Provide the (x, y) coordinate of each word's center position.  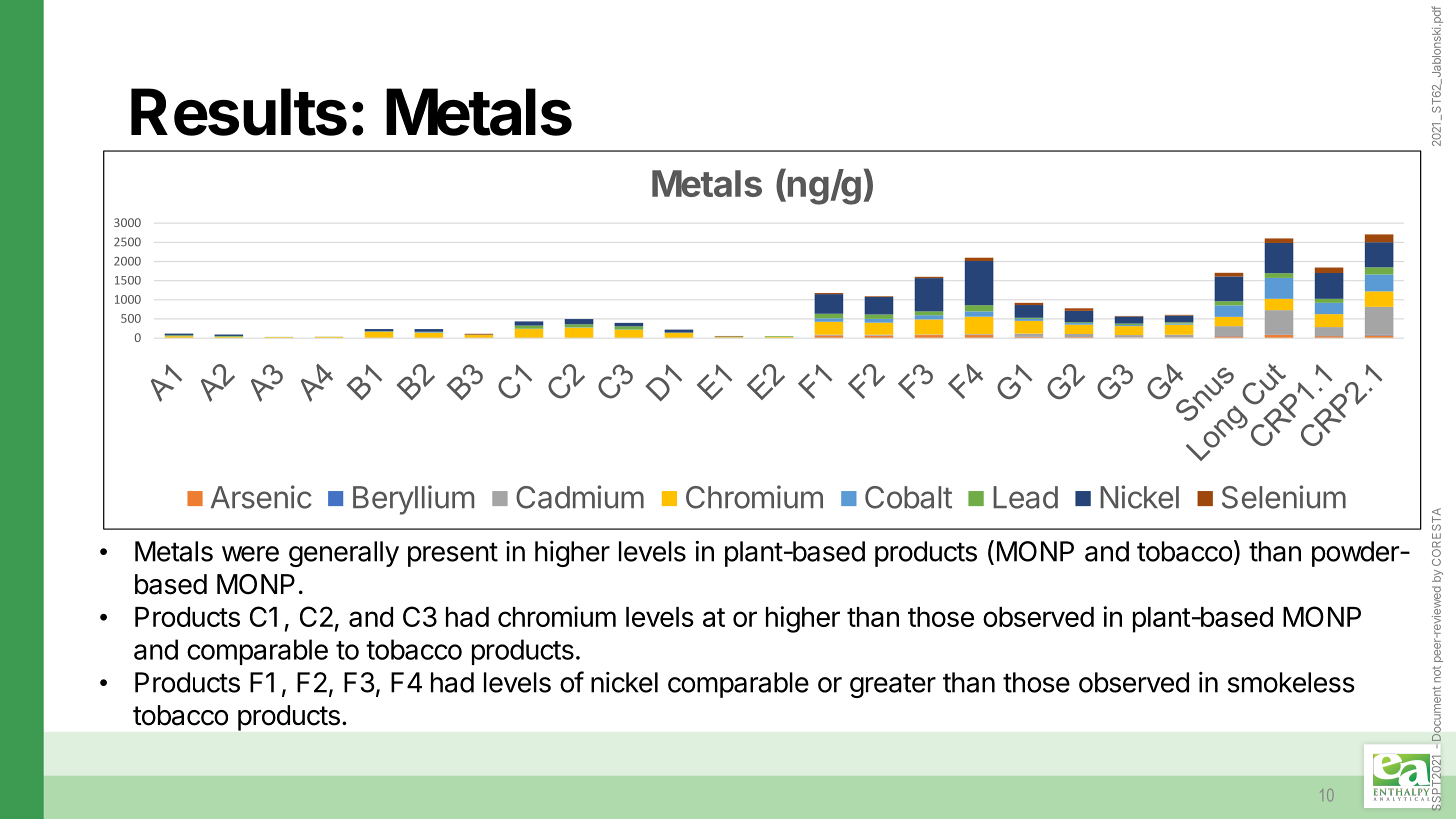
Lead (1025, 497)
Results (239, 112)
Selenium (1284, 497)
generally (344, 554)
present (453, 554)
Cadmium (580, 497)
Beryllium (413, 500)
